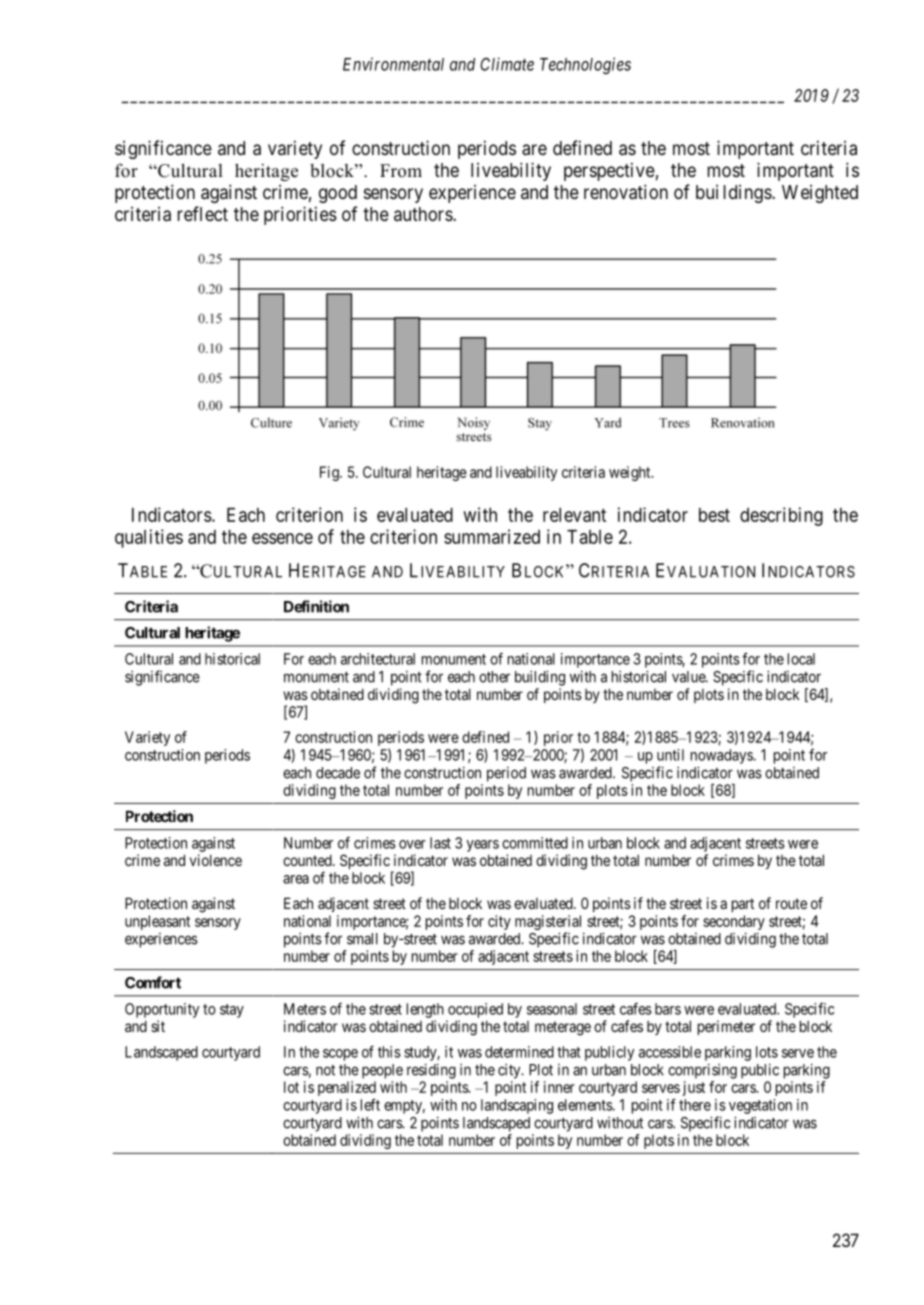  What do you see at coordinates (722, 756) in the screenshot?
I see `nowadays` at bounding box center [722, 756].
